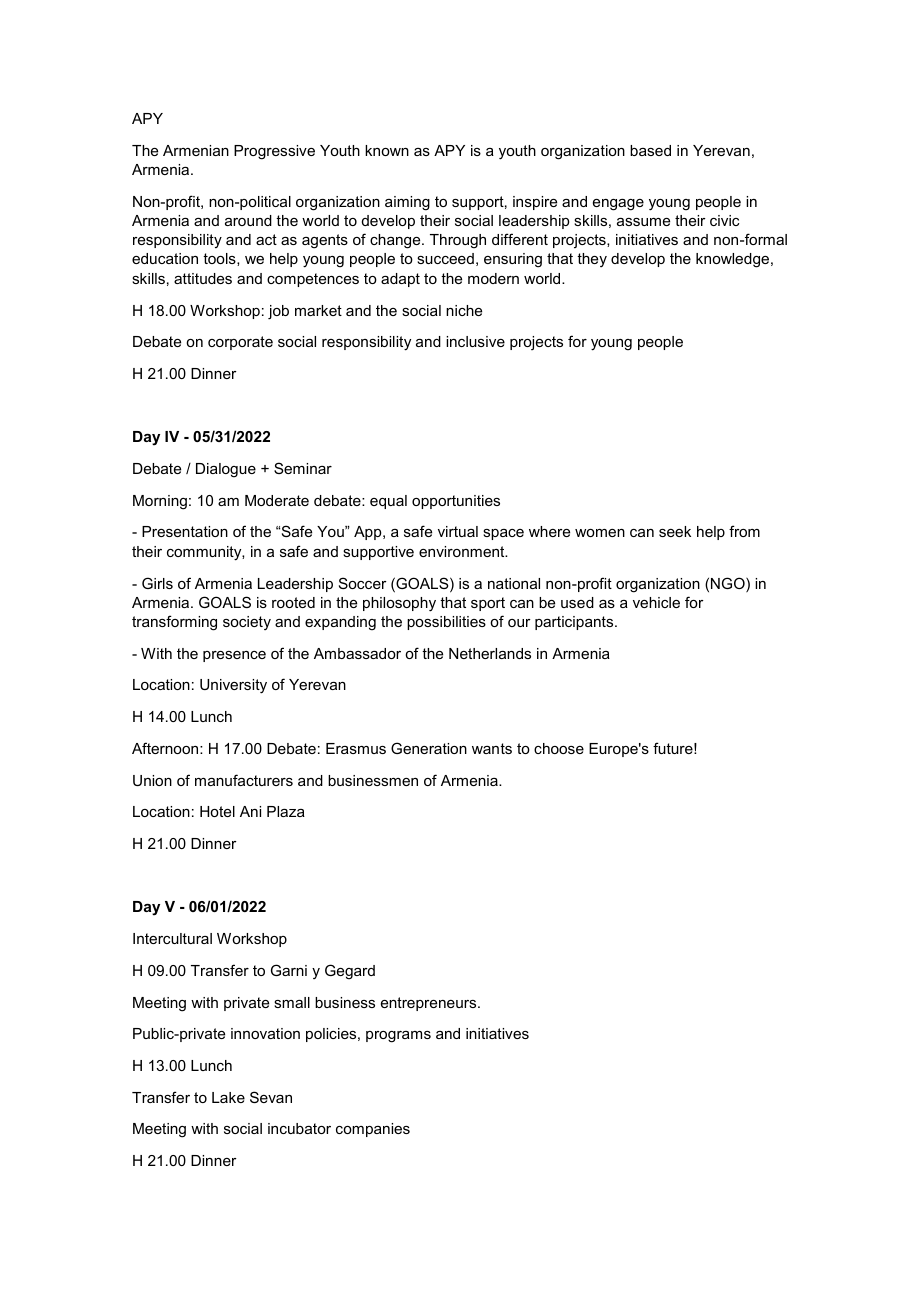 The image size is (924, 1308). I want to click on Lake, so click(228, 1097).
